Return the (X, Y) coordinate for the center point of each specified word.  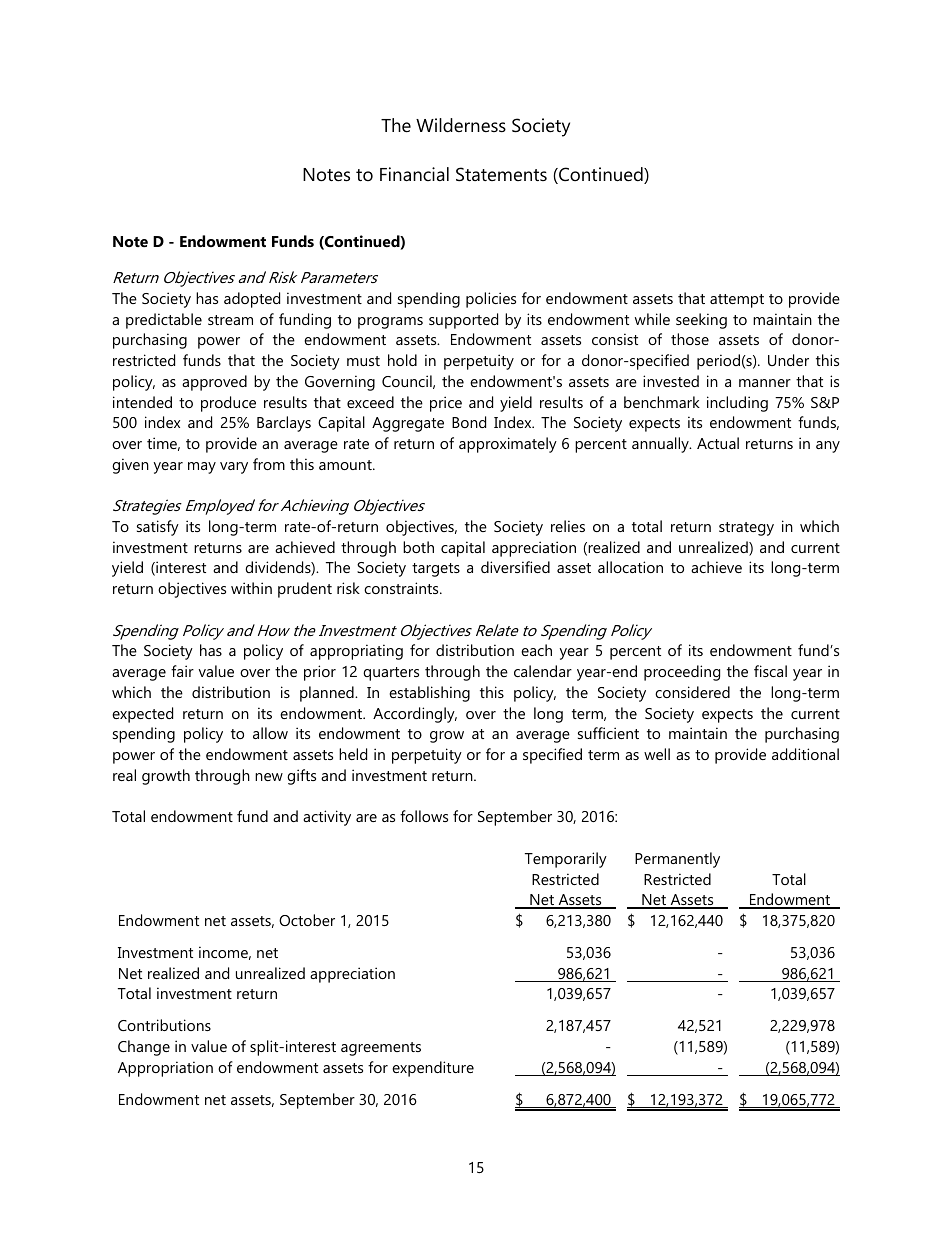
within (251, 588)
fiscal (770, 671)
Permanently (677, 860)
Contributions (164, 1025)
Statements (501, 174)
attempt (737, 301)
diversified (515, 567)
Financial (414, 174)
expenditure (433, 1069)
